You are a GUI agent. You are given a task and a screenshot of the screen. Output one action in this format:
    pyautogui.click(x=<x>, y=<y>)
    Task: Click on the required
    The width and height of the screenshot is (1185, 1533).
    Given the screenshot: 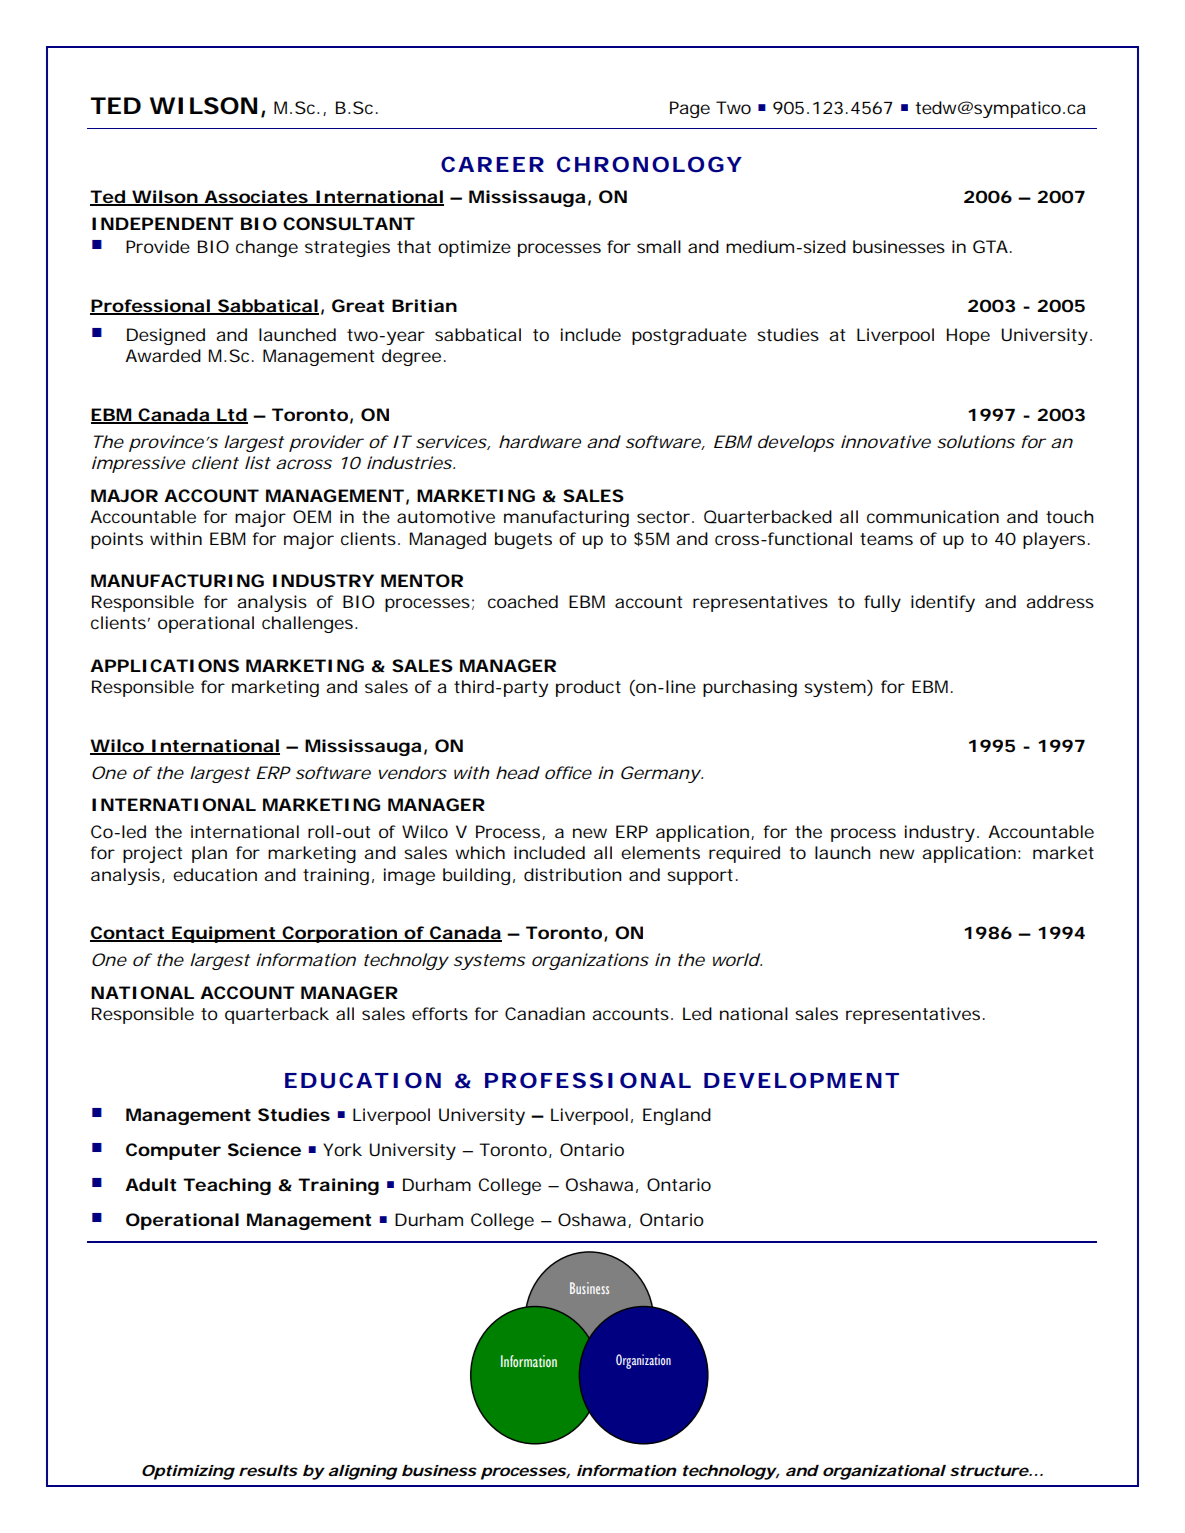 What is the action you would take?
    pyautogui.click(x=744, y=854)
